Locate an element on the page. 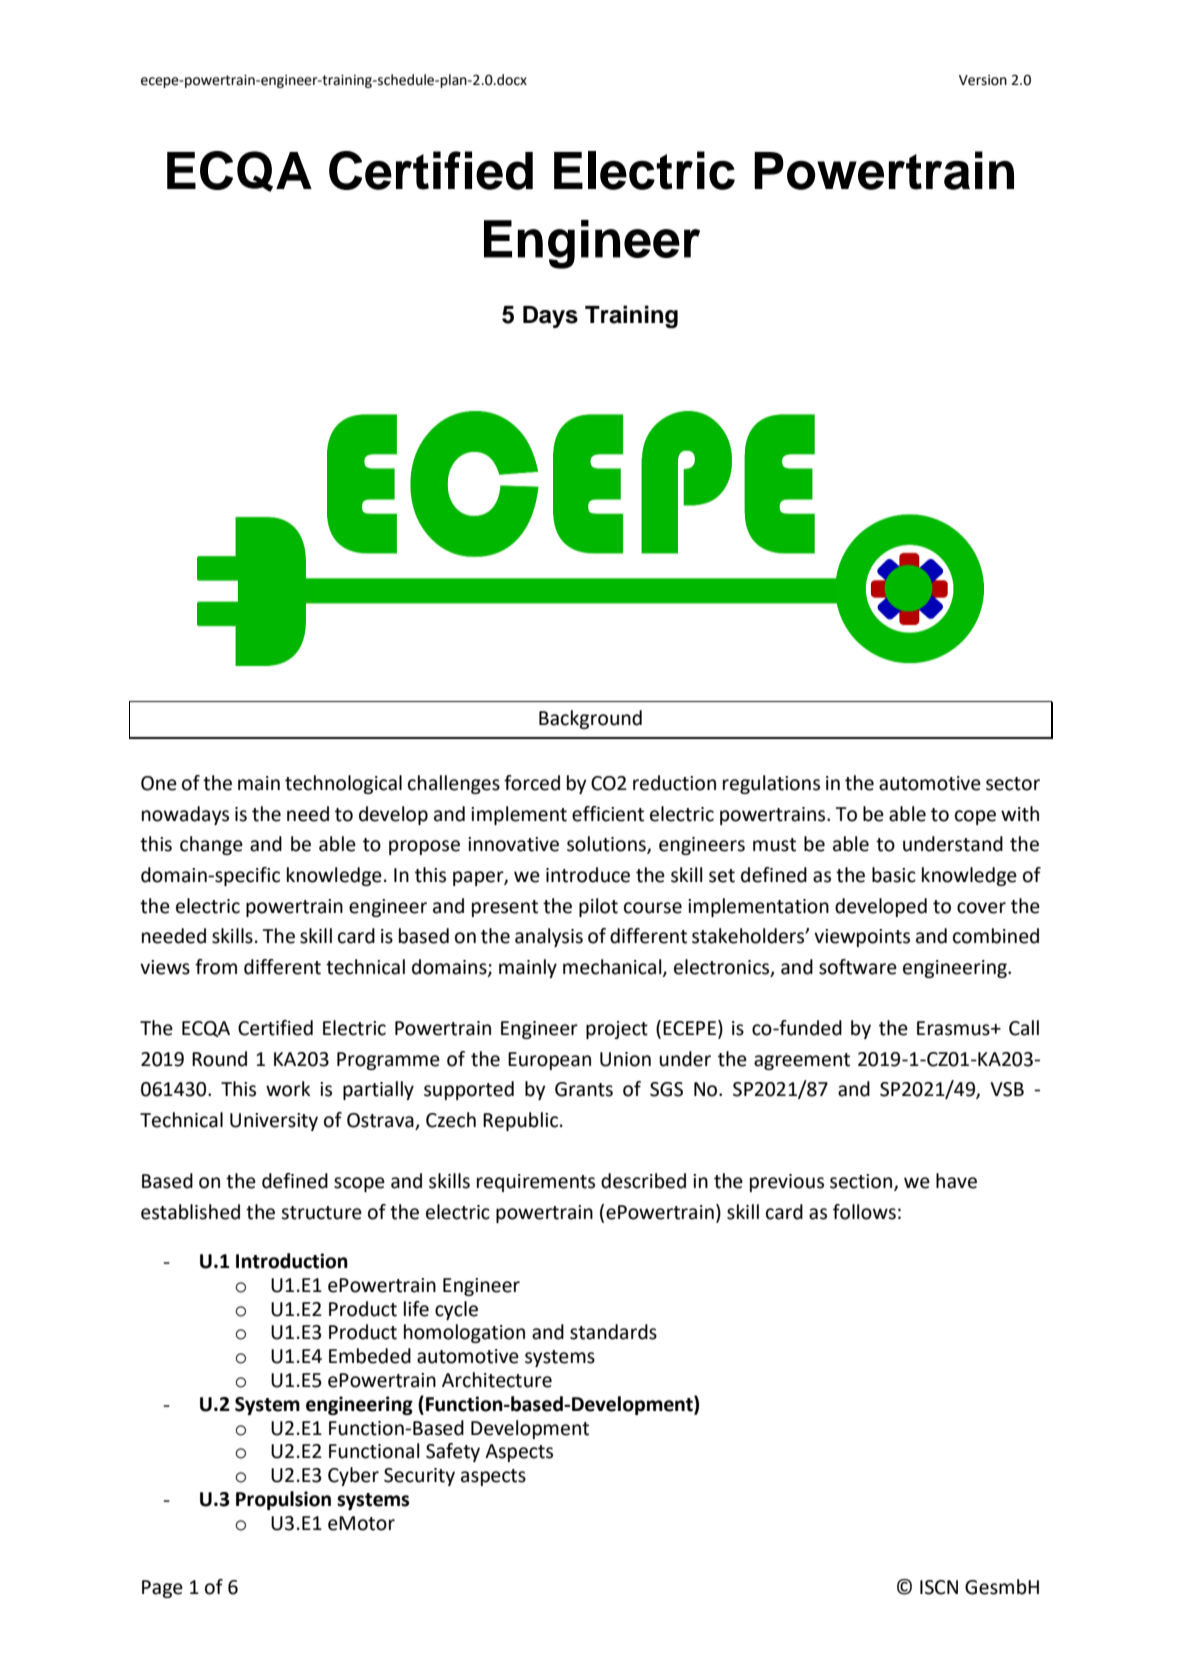  Propulsion is located at coordinates (283, 1500).
